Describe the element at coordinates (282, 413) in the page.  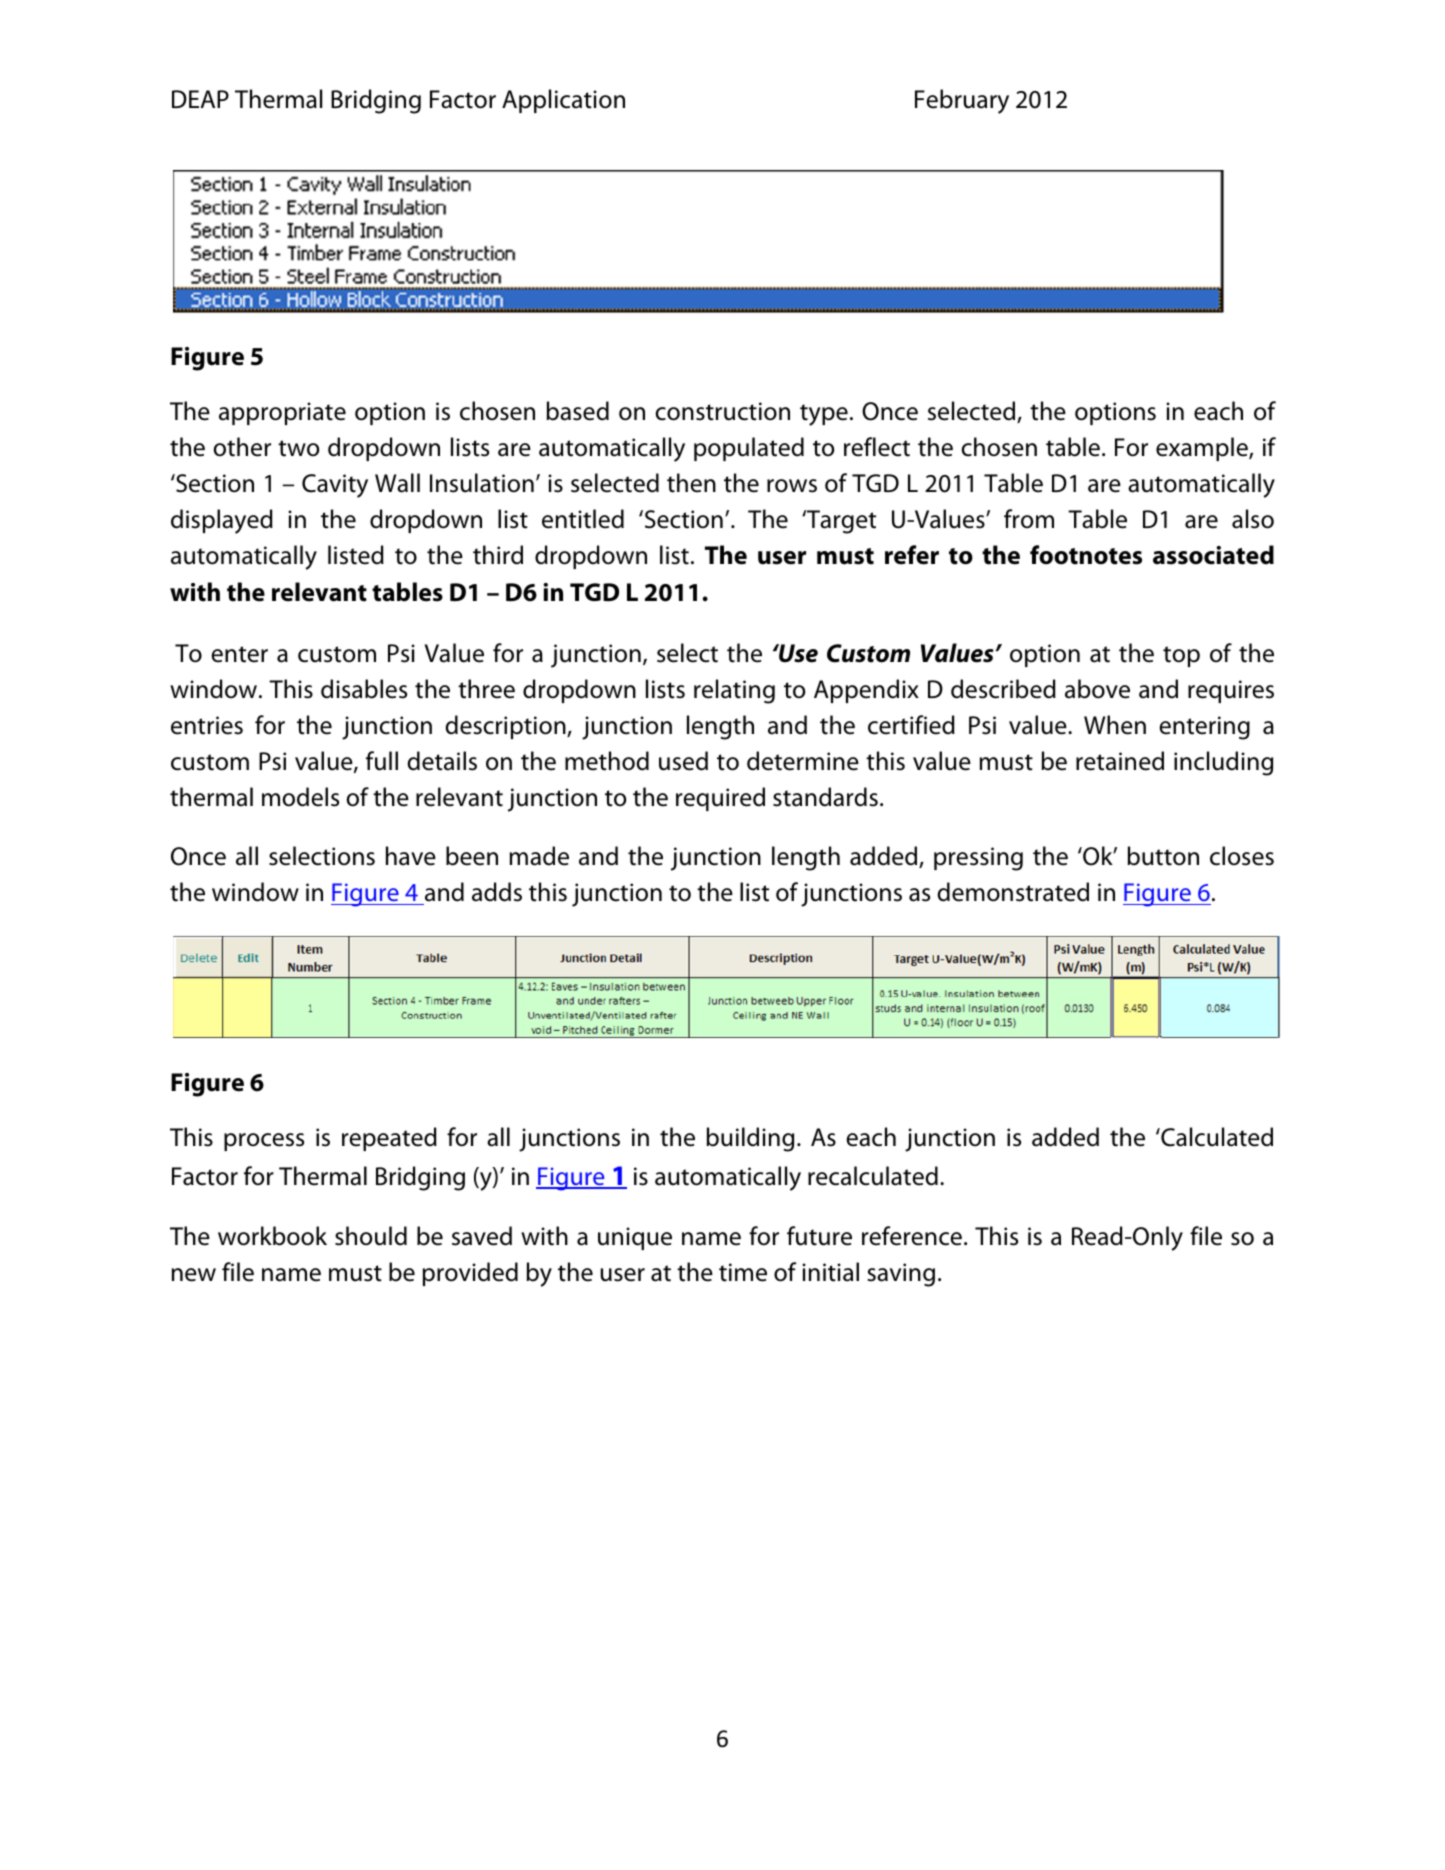
I see `appropriate` at that location.
